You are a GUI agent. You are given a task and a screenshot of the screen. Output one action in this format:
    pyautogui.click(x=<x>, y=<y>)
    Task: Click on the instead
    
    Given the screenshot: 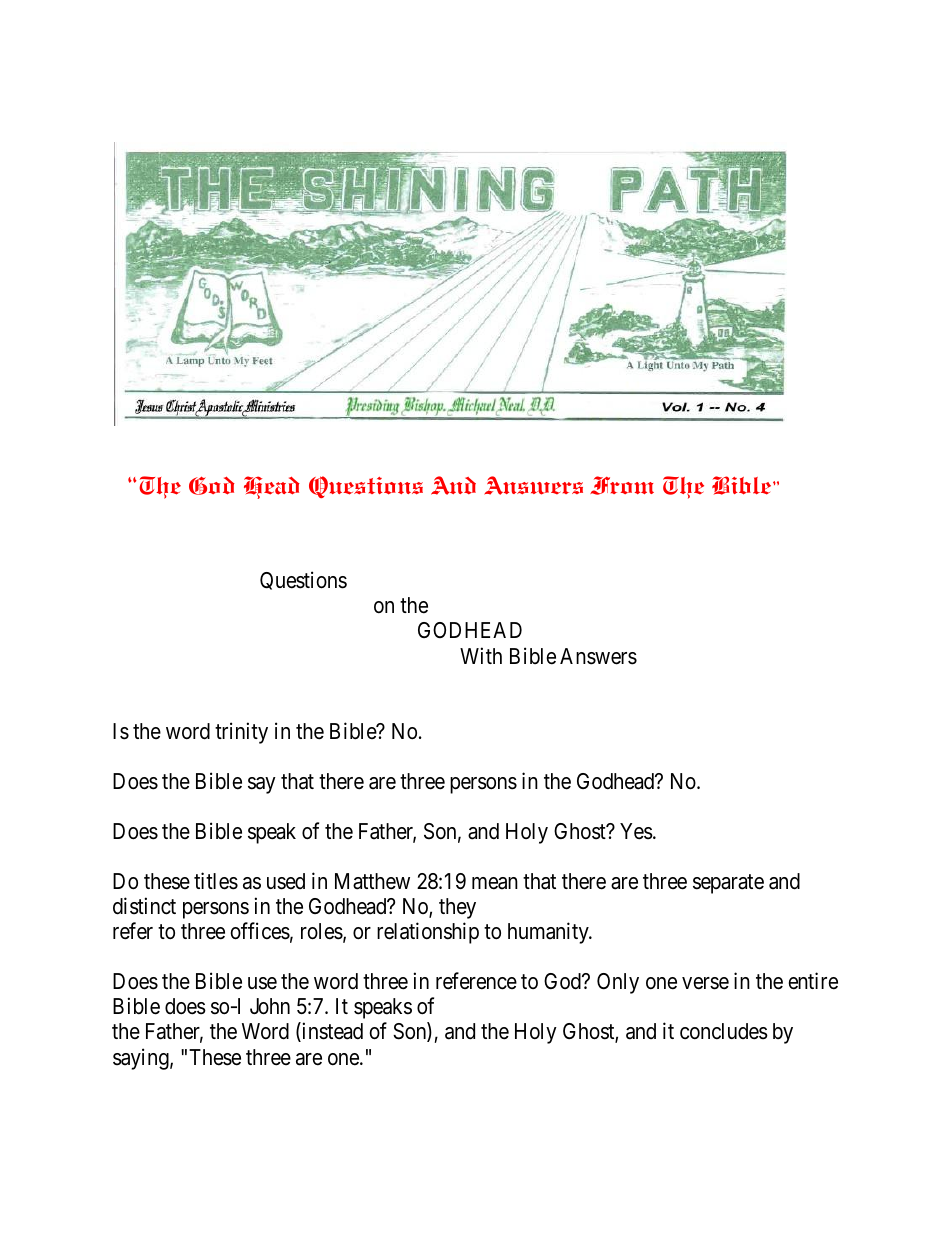 What is the action you would take?
    pyautogui.click(x=331, y=1032)
